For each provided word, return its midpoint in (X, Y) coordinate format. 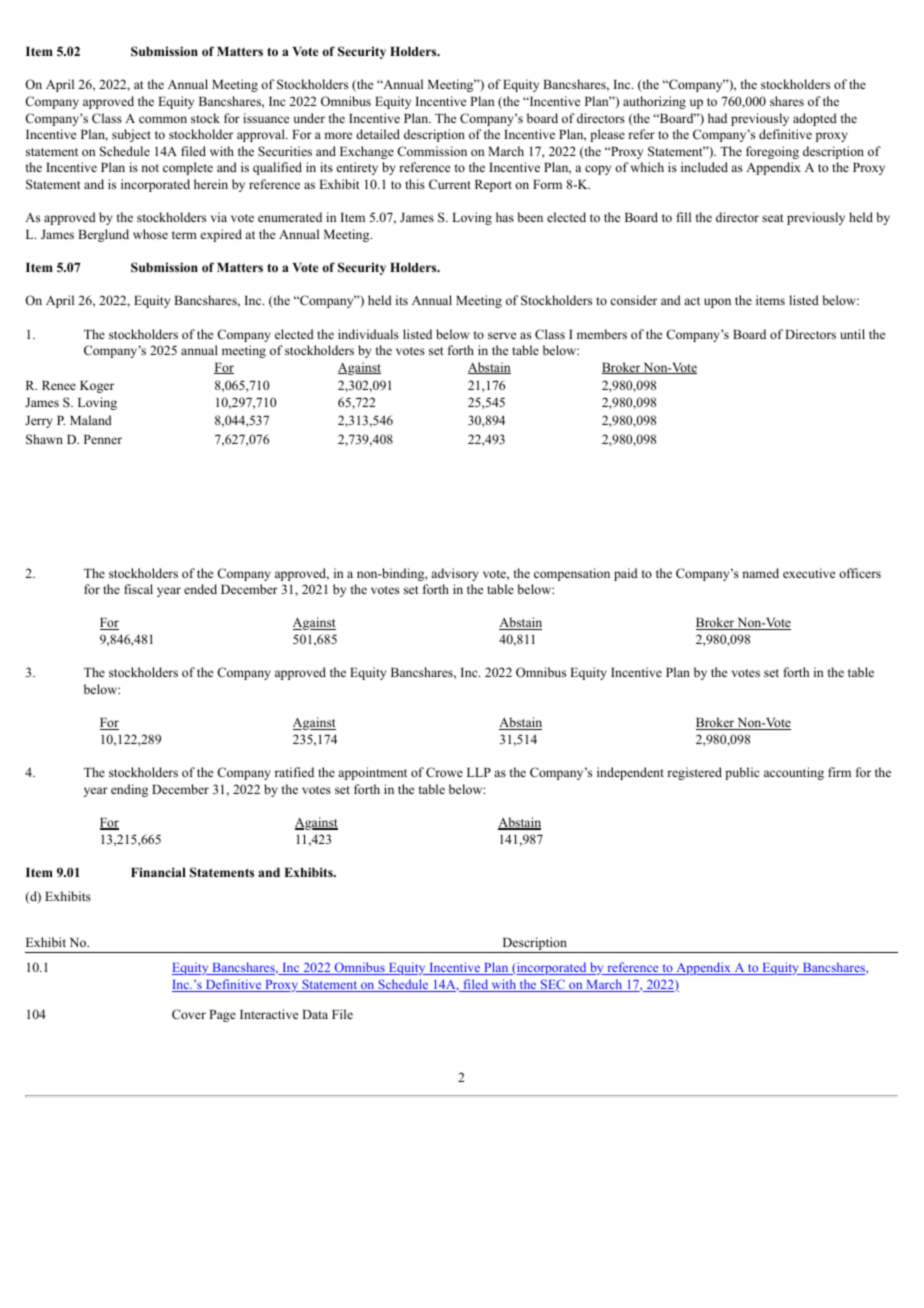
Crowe (444, 772)
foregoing (772, 152)
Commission (432, 151)
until (852, 334)
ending (129, 790)
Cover (189, 1014)
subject (131, 135)
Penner (103, 439)
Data (315, 1014)
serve (502, 335)
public (742, 773)
